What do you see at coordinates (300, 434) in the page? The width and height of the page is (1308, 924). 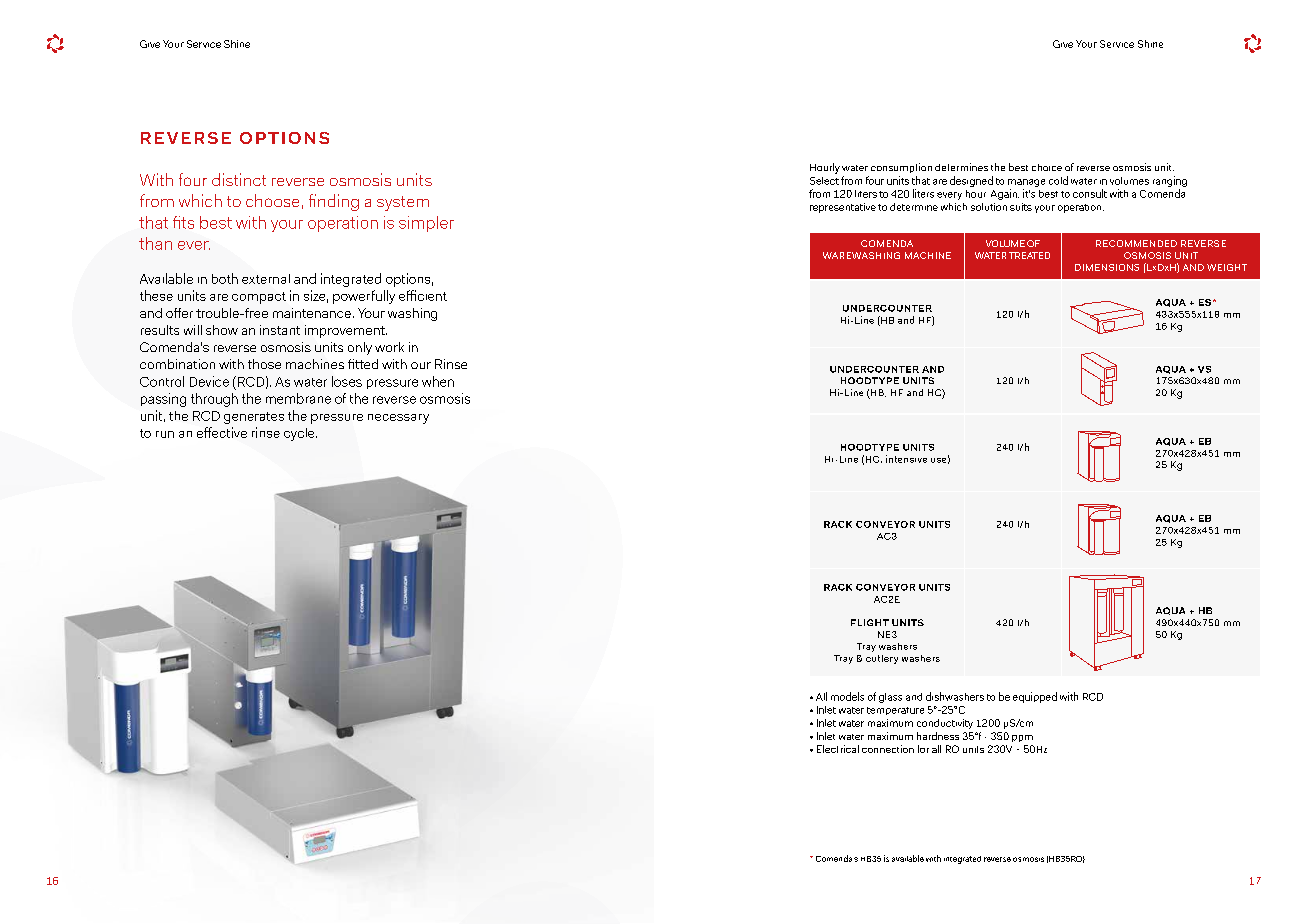 I see `cycle` at bounding box center [300, 434].
